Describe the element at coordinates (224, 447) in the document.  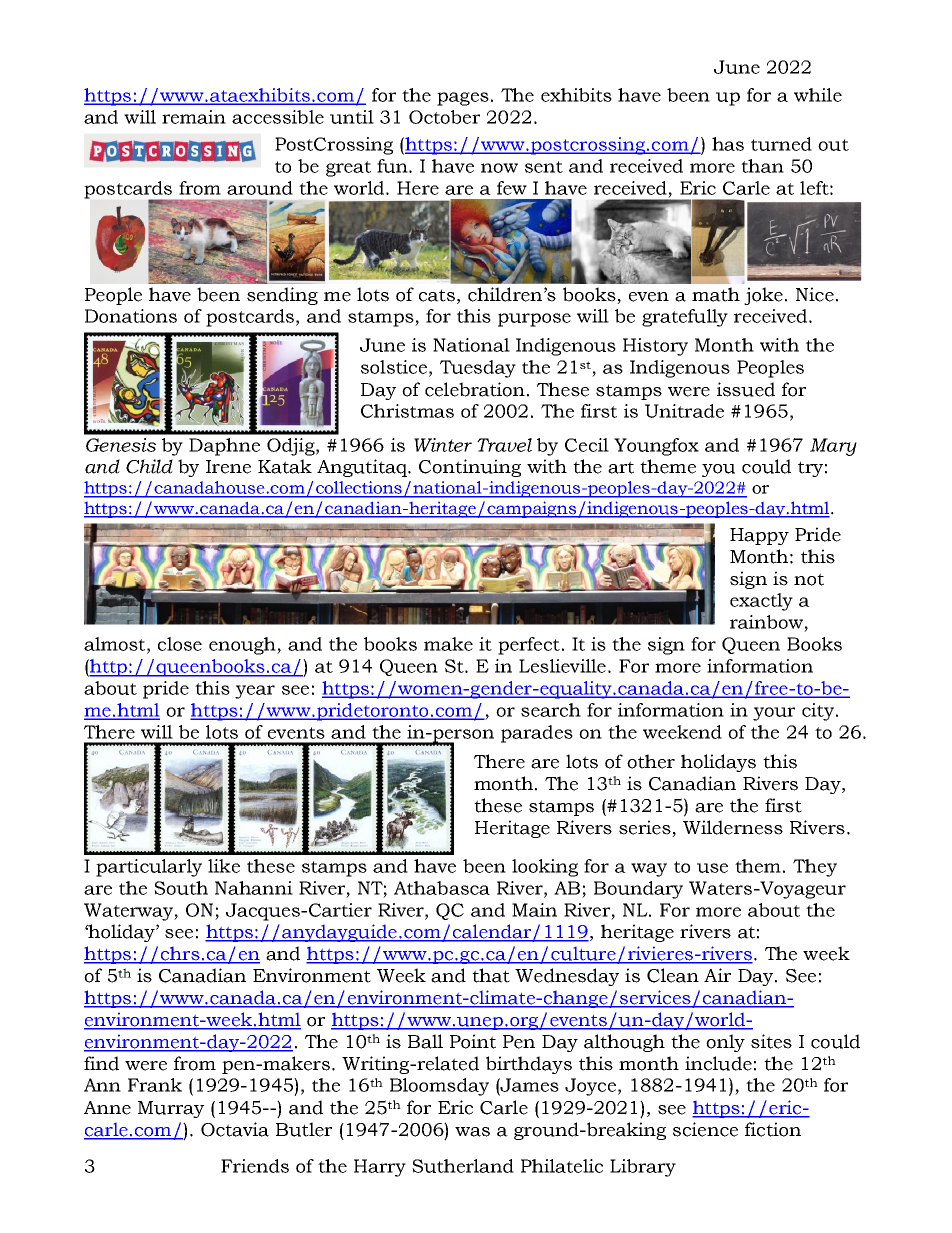
I see `Daphne` at that location.
